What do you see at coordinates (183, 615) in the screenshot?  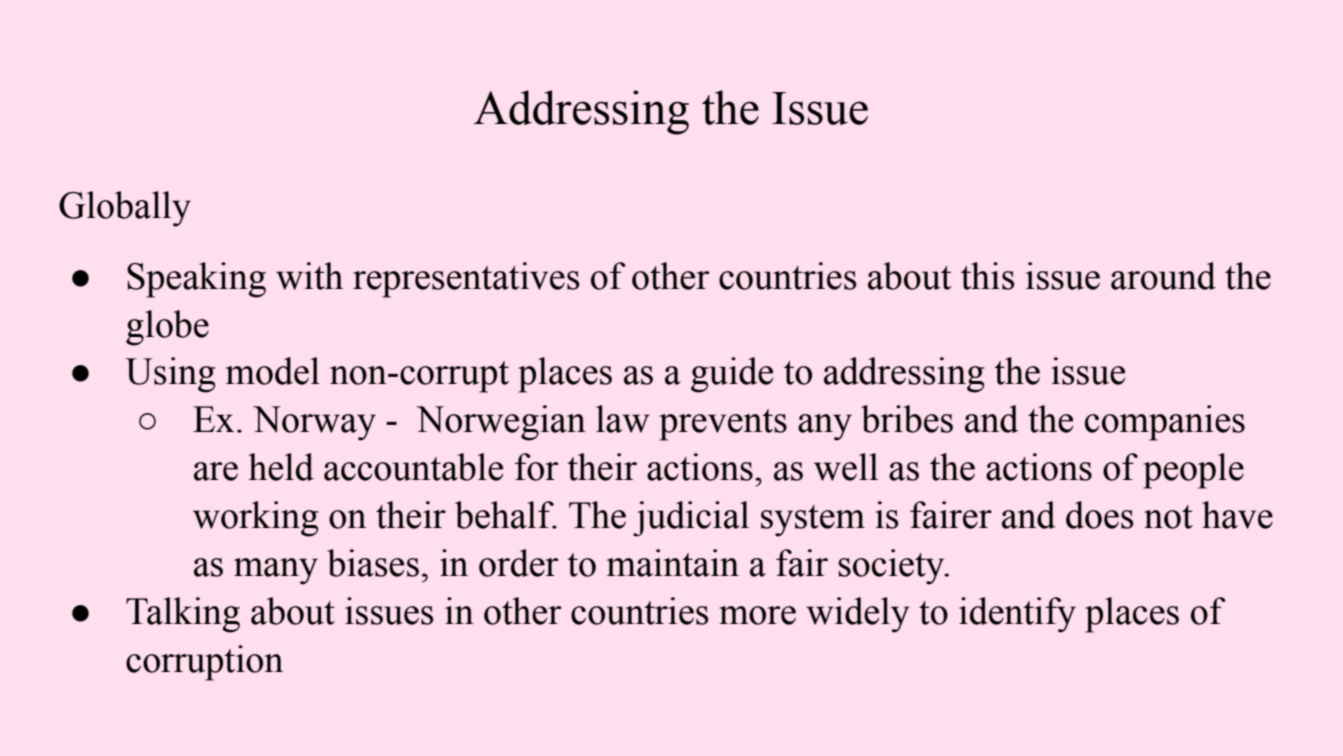 I see `Talking` at bounding box center [183, 615].
